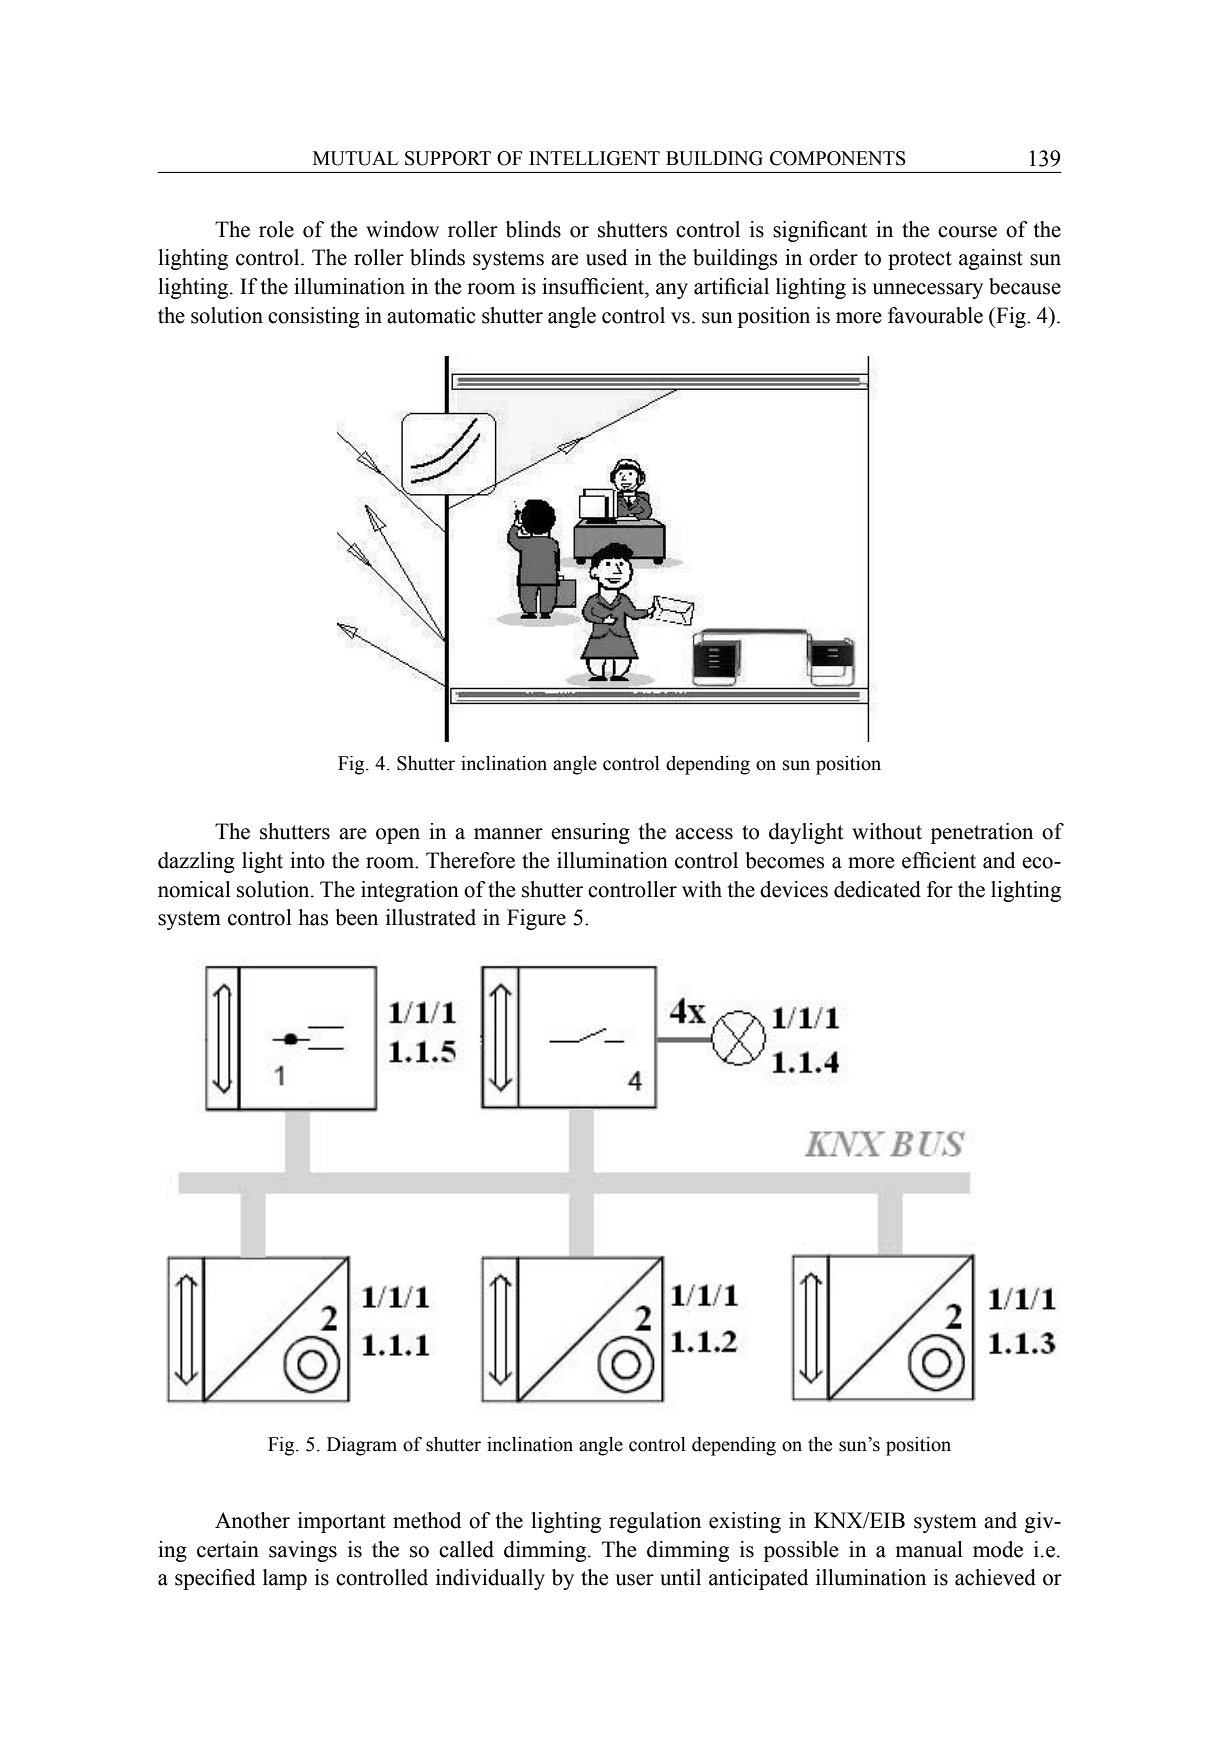 This screenshot has height=1743, width=1219. I want to click on effi, so click(916, 860).
